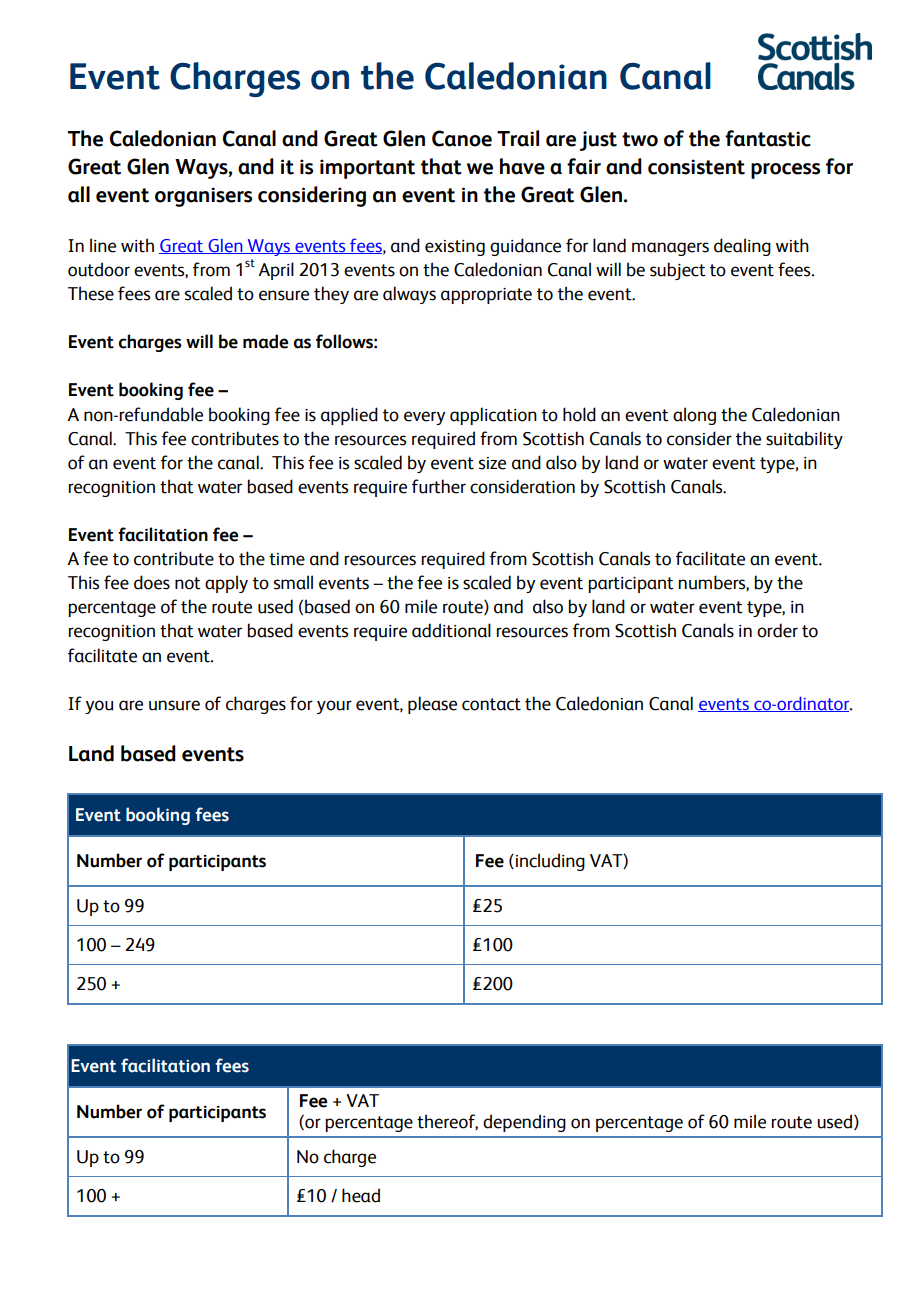  Describe the element at coordinates (522, 166) in the page. I see `have` at that location.
